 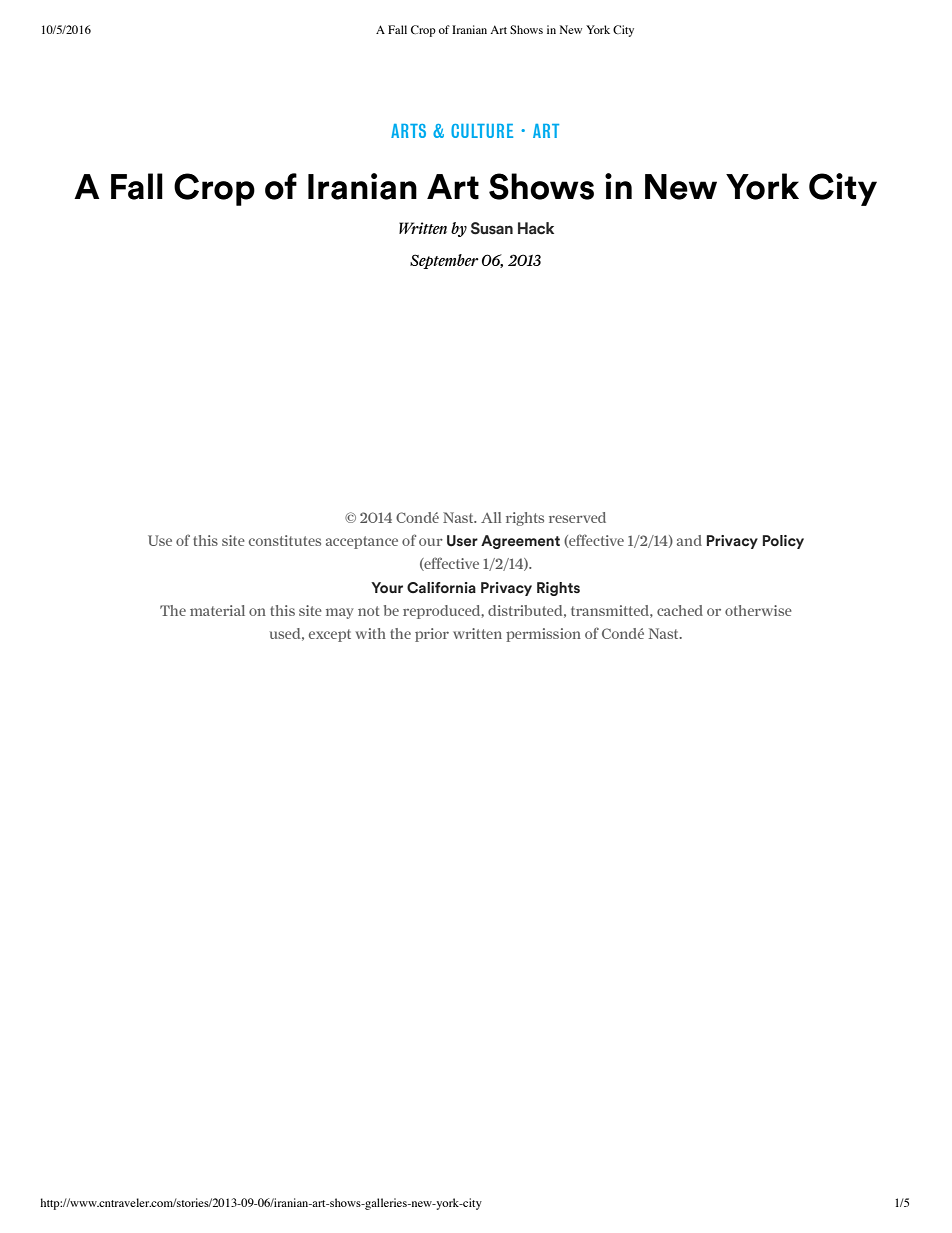 What do you see at coordinates (577, 517) in the screenshot?
I see `reserved` at bounding box center [577, 517].
